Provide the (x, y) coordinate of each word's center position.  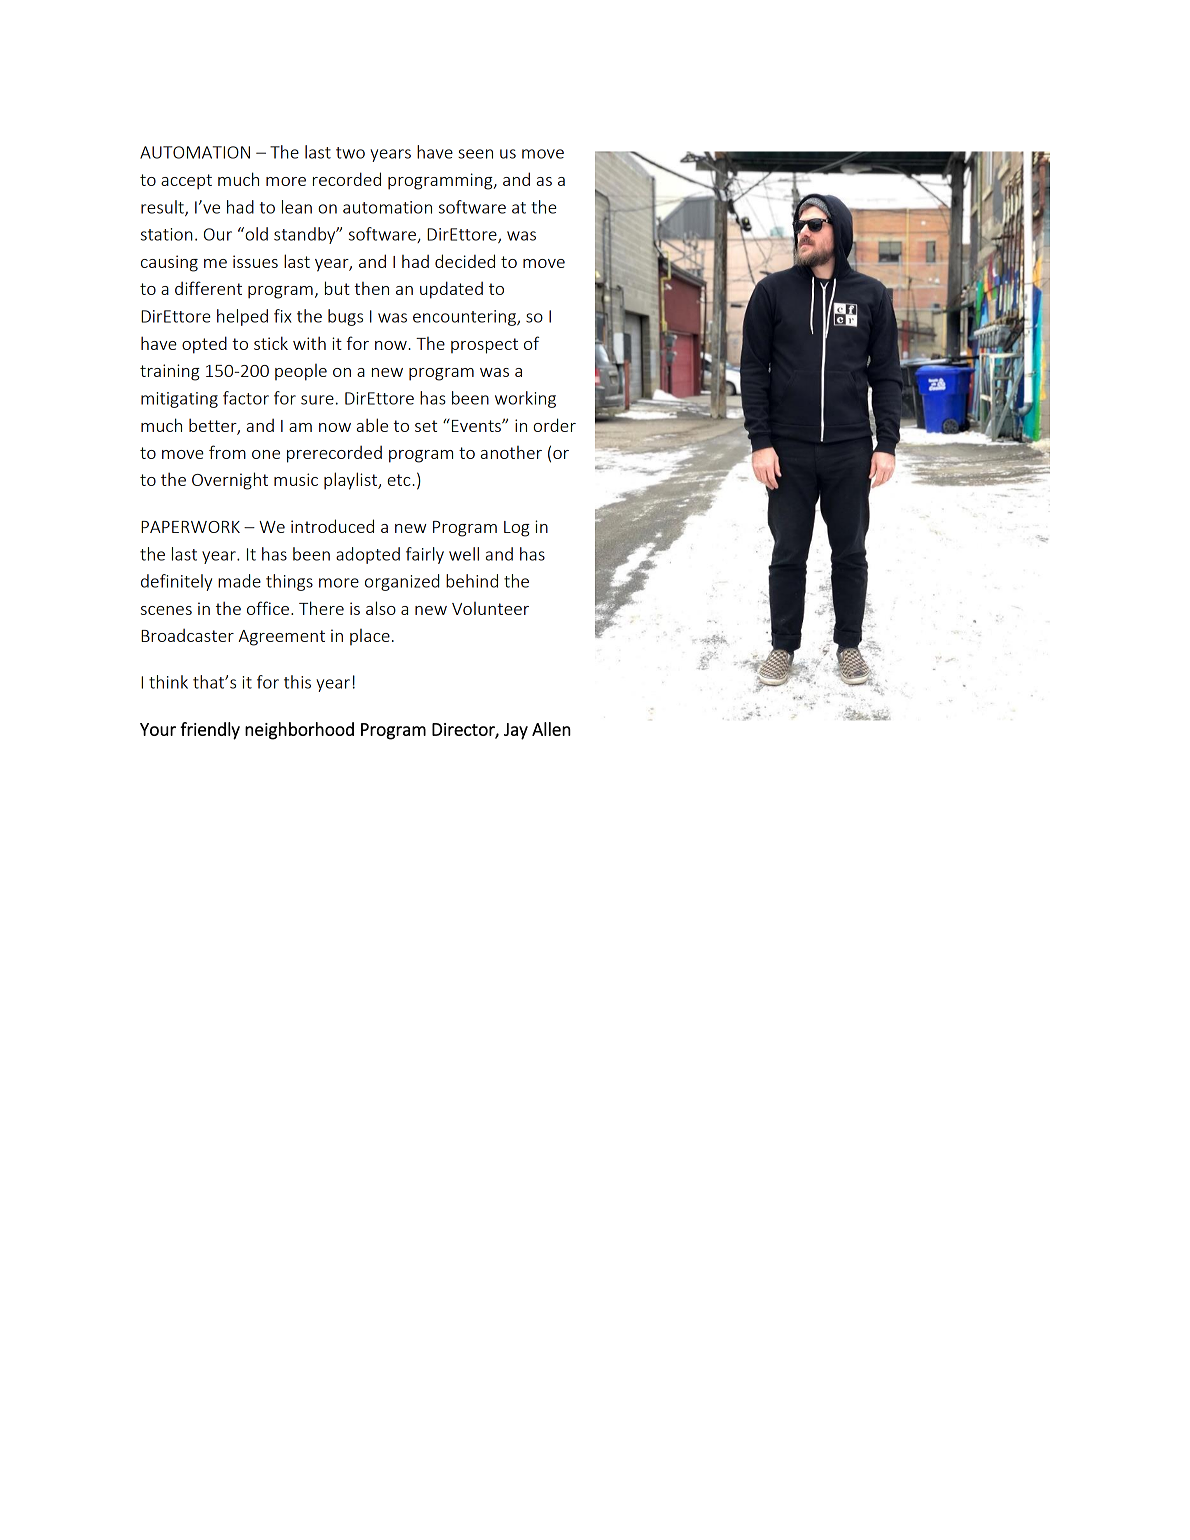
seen (475, 154)
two (350, 153)
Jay (516, 731)
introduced (332, 526)
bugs (345, 317)
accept (186, 182)
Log (517, 529)
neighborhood (299, 731)
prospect (484, 346)
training (170, 372)
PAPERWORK (190, 527)
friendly (210, 731)
